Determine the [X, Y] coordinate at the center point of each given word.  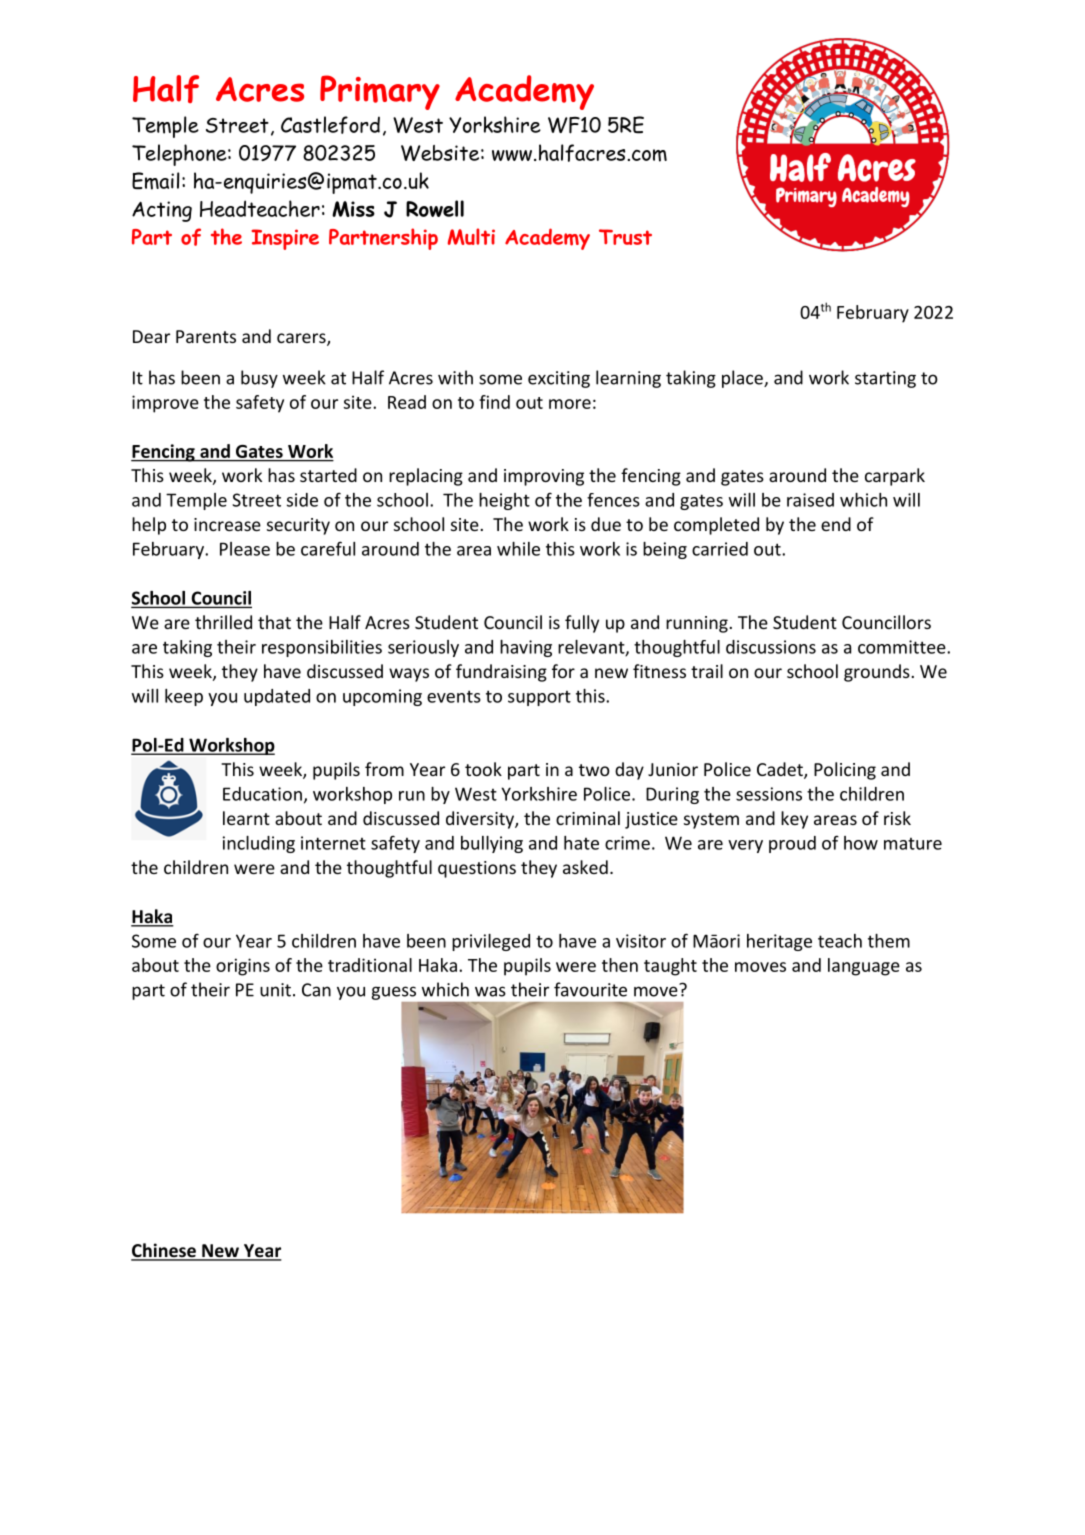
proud [792, 844]
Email [156, 181]
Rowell [435, 208]
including [259, 844]
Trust [625, 237]
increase [227, 524]
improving [544, 477]
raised [810, 500]
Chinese [164, 1251]
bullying [492, 844]
